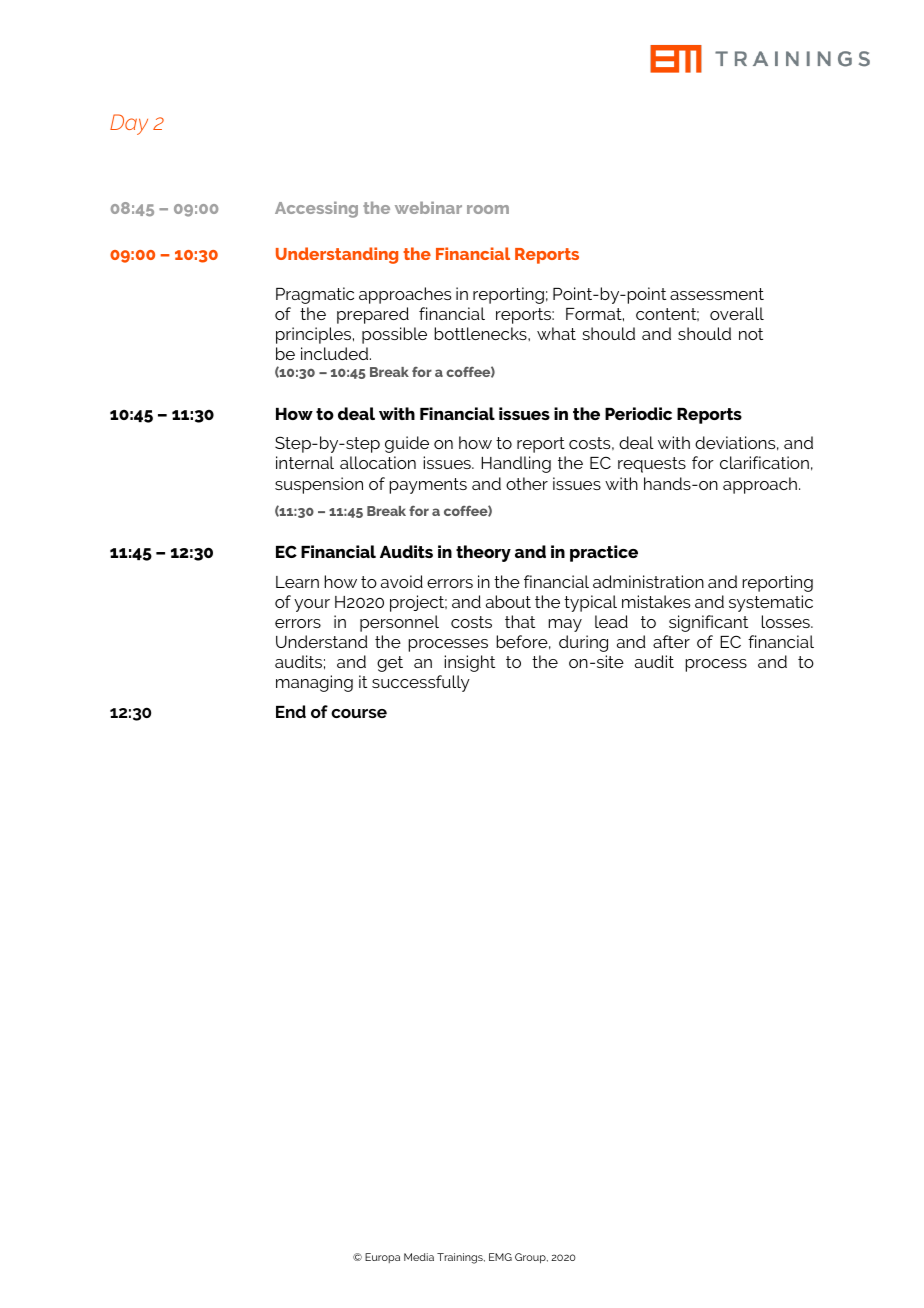 The width and height of the image is (924, 1308). Describe the element at coordinates (291, 711) in the image. I see `End` at that location.
